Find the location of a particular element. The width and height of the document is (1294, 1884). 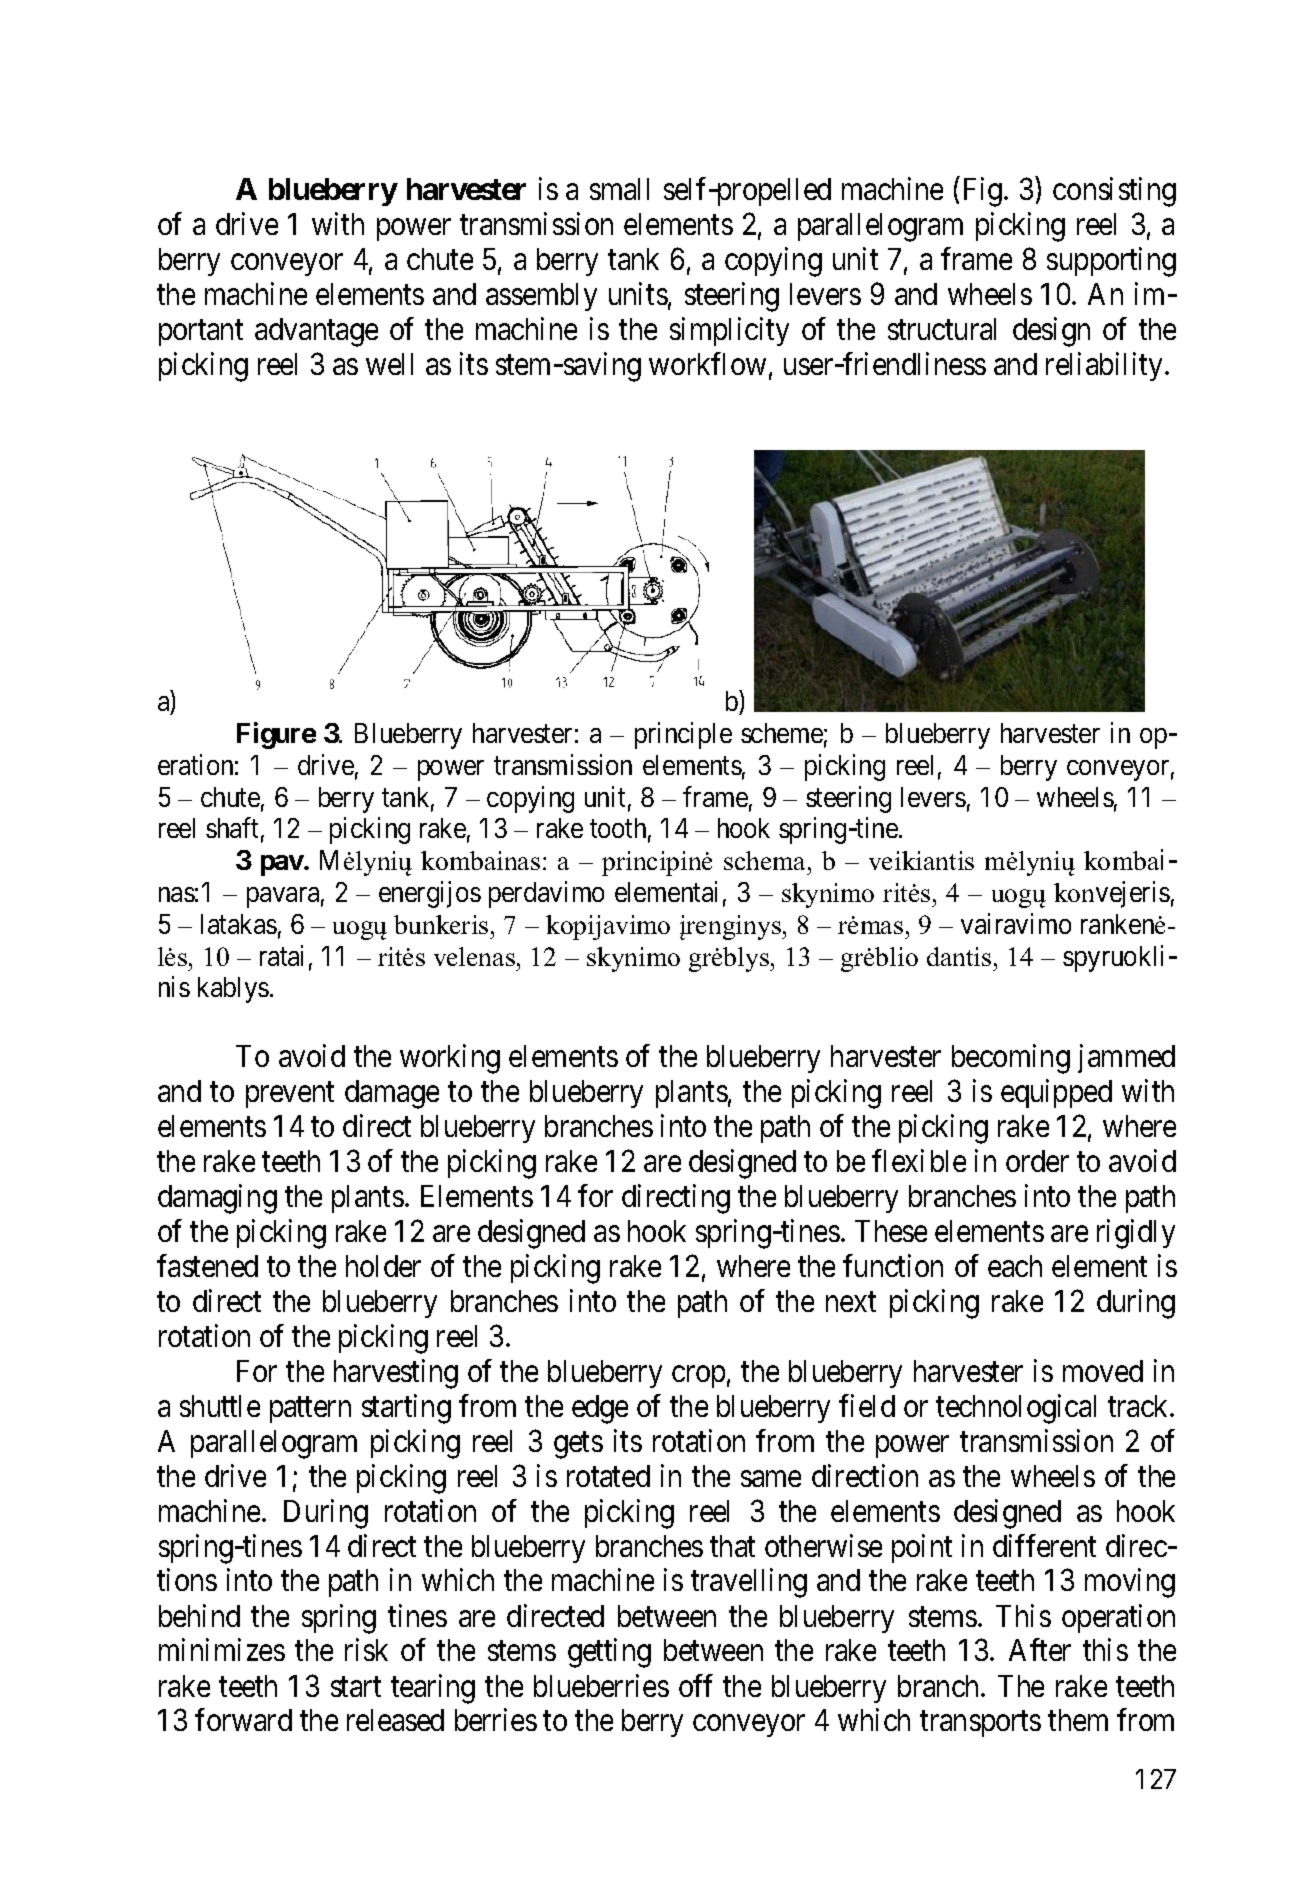

small is located at coordinates (619, 189).
